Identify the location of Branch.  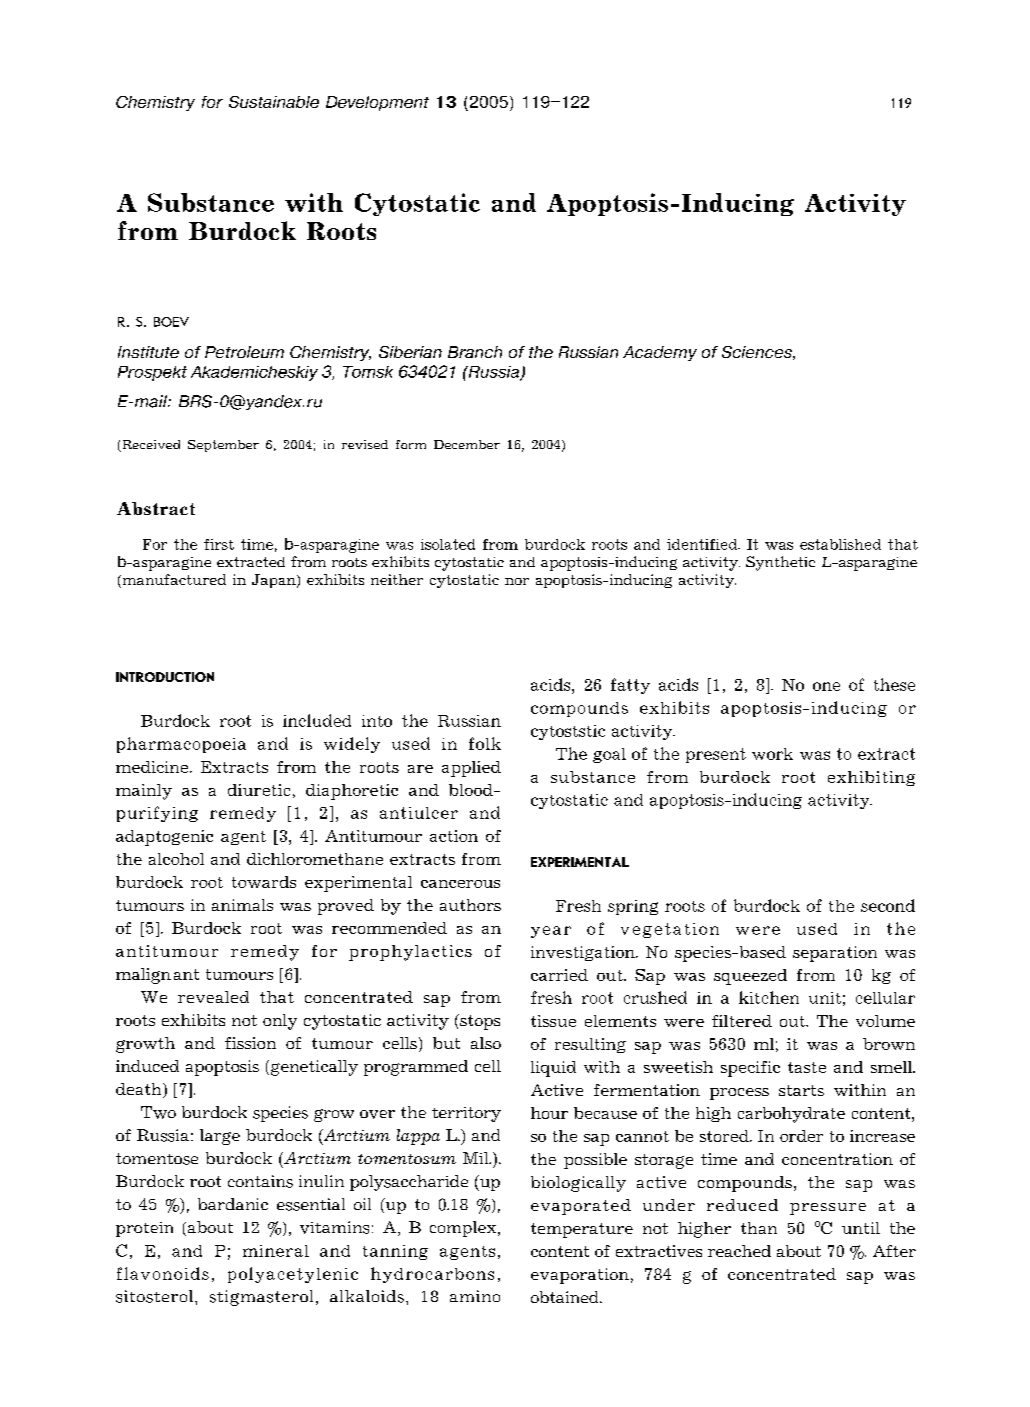
(475, 352).
